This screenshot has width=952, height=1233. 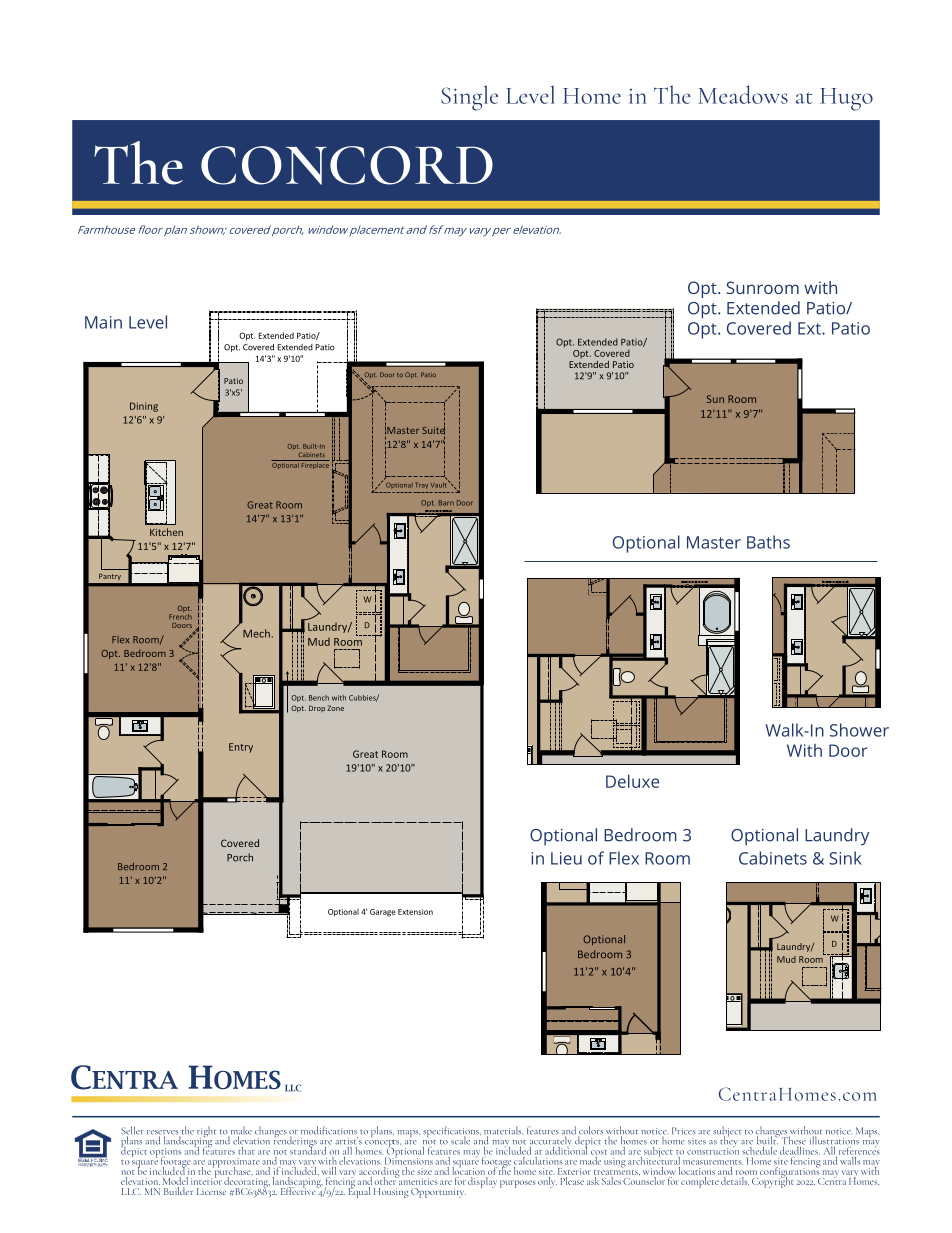 I want to click on Zone, so click(x=335, y=708).
